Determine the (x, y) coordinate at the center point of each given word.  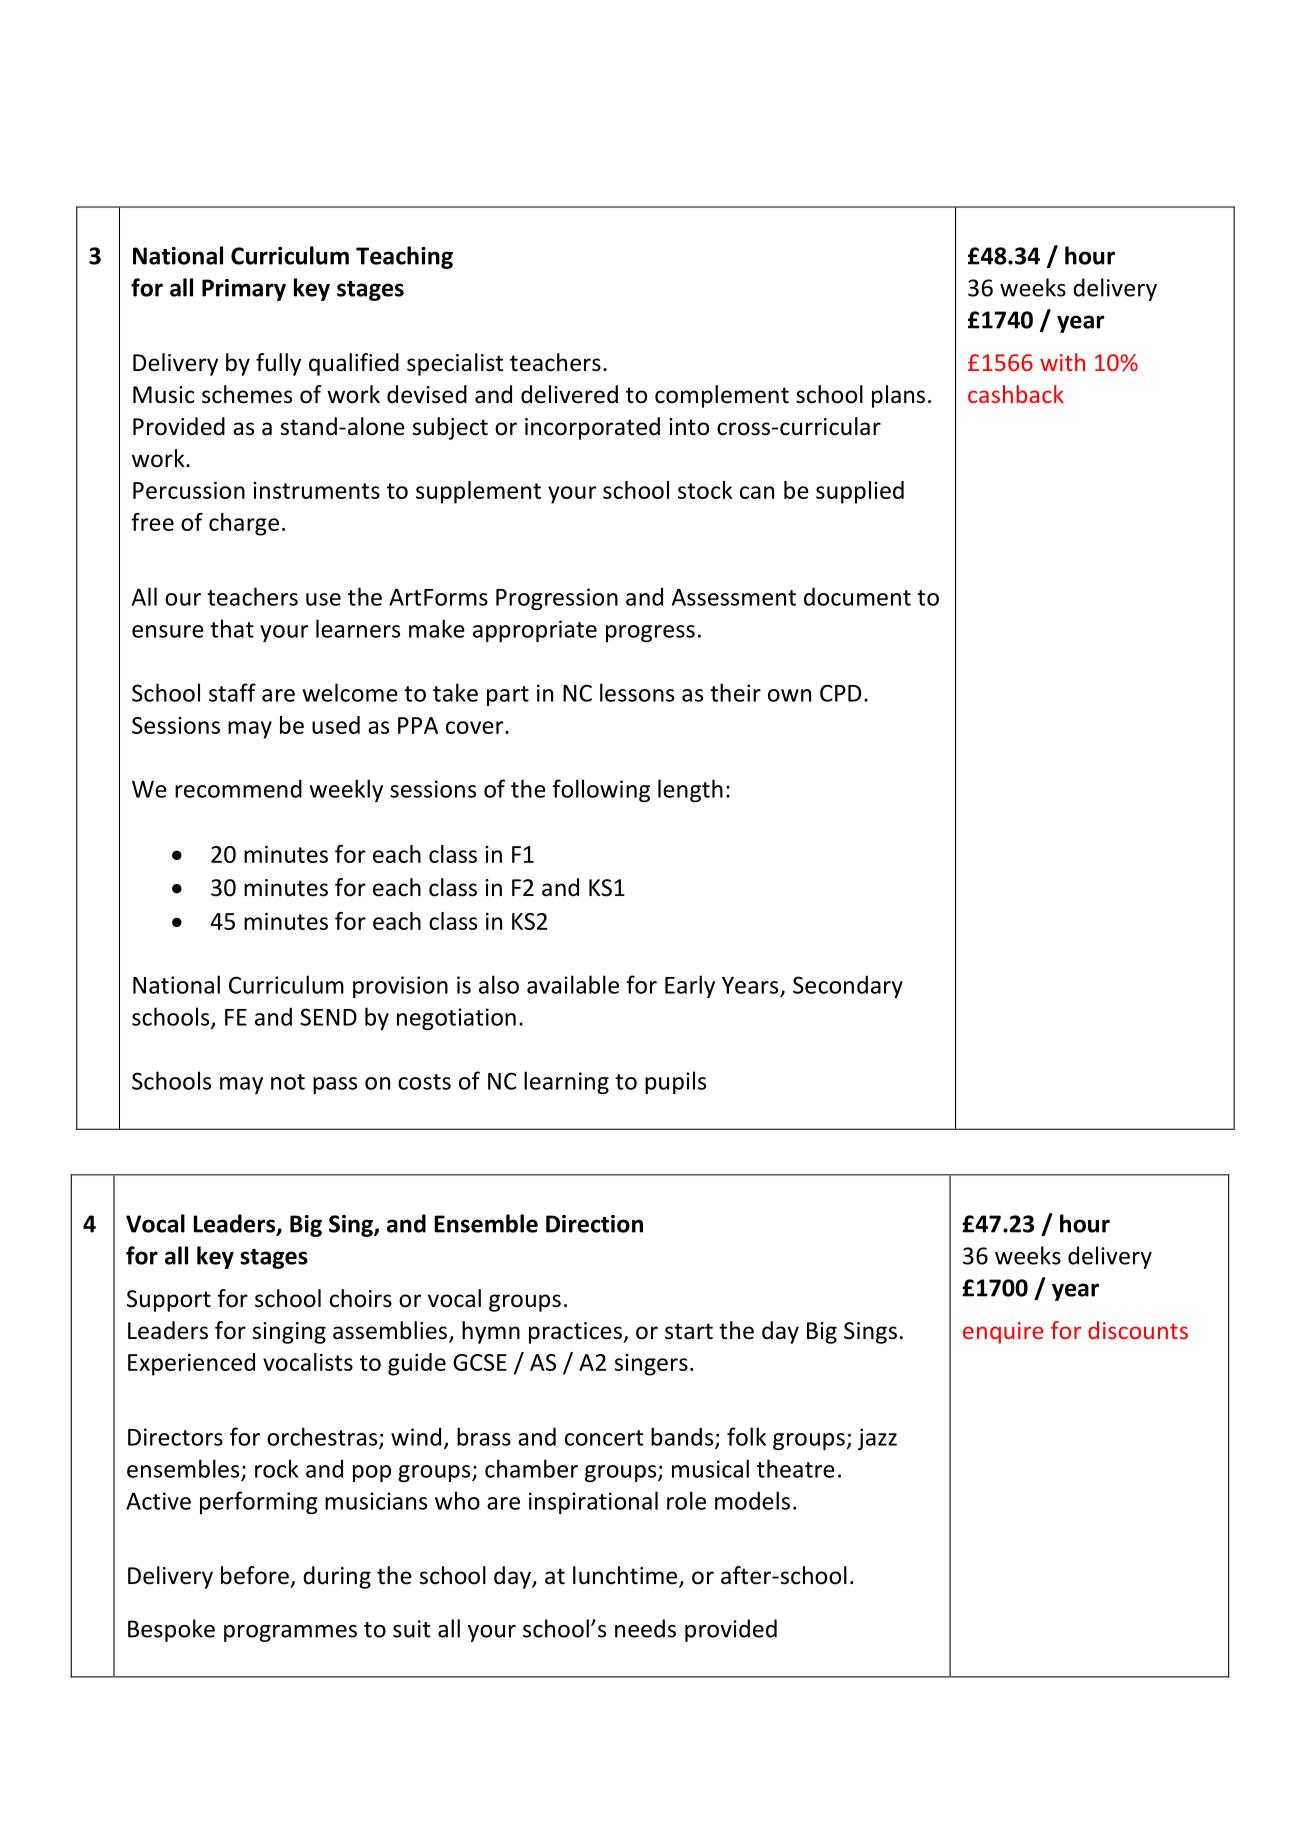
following (601, 790)
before (255, 1575)
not (288, 1082)
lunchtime (626, 1576)
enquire (1003, 1333)
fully (278, 364)
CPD (840, 693)
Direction (594, 1224)
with (1062, 362)
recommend (238, 788)
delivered (569, 394)
